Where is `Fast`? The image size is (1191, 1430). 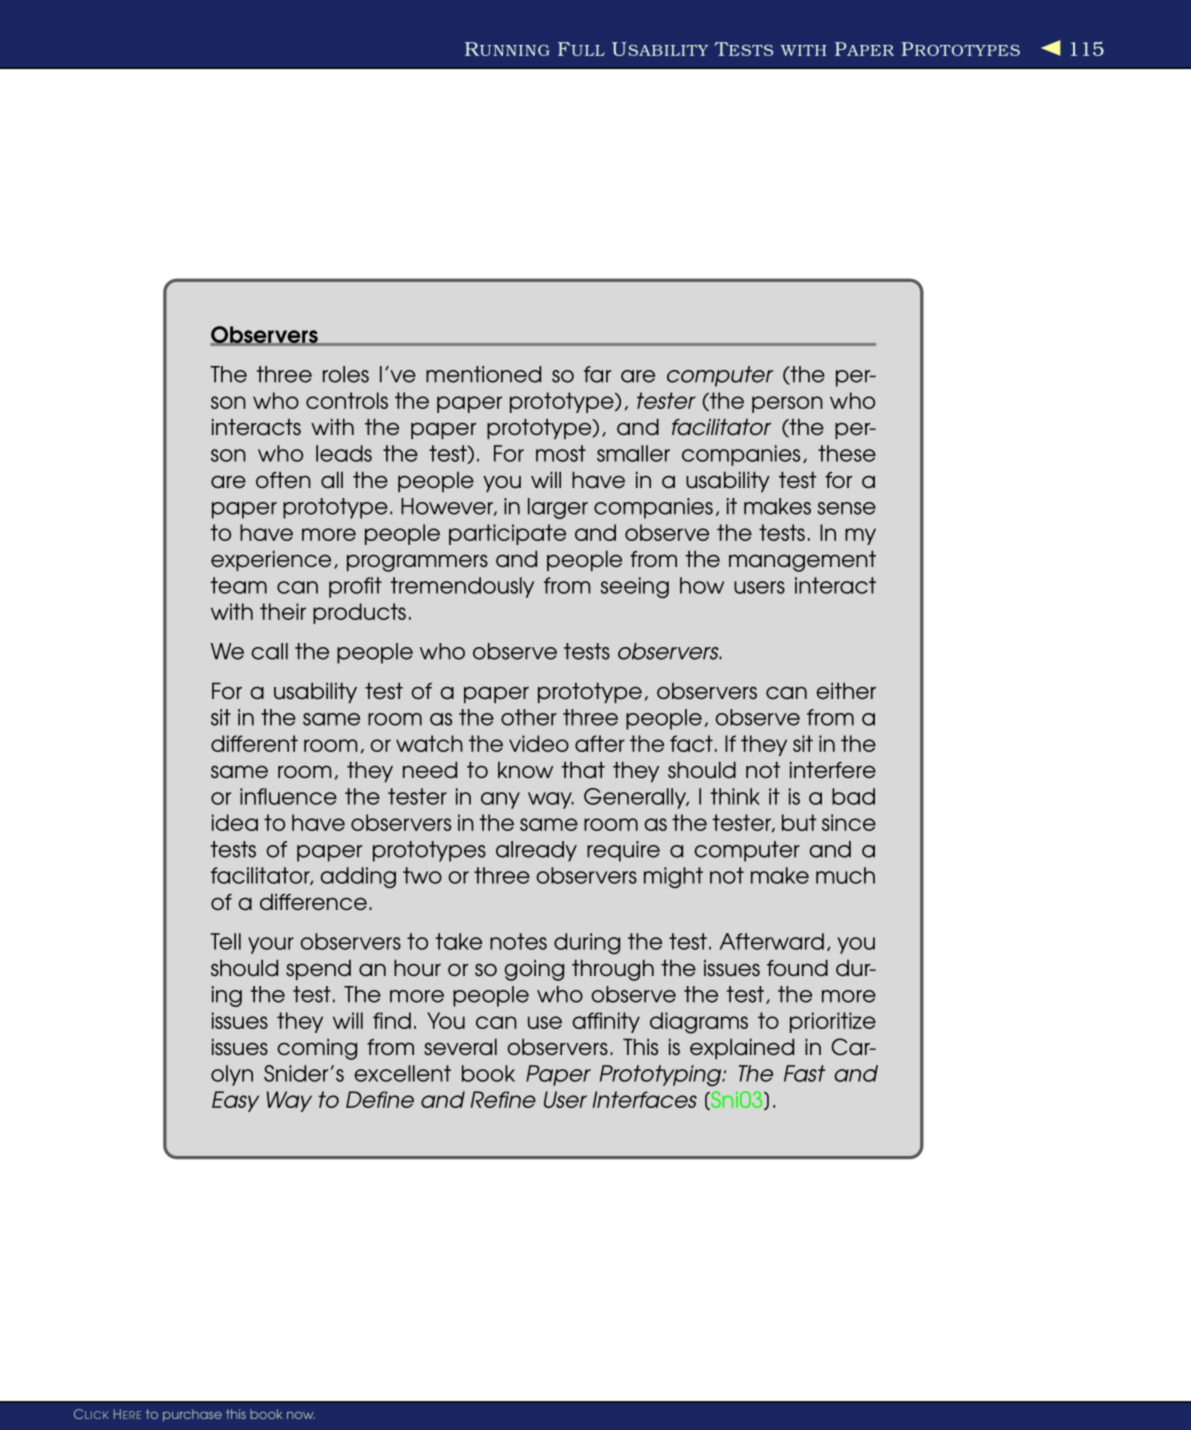
Fast is located at coordinates (804, 1073).
